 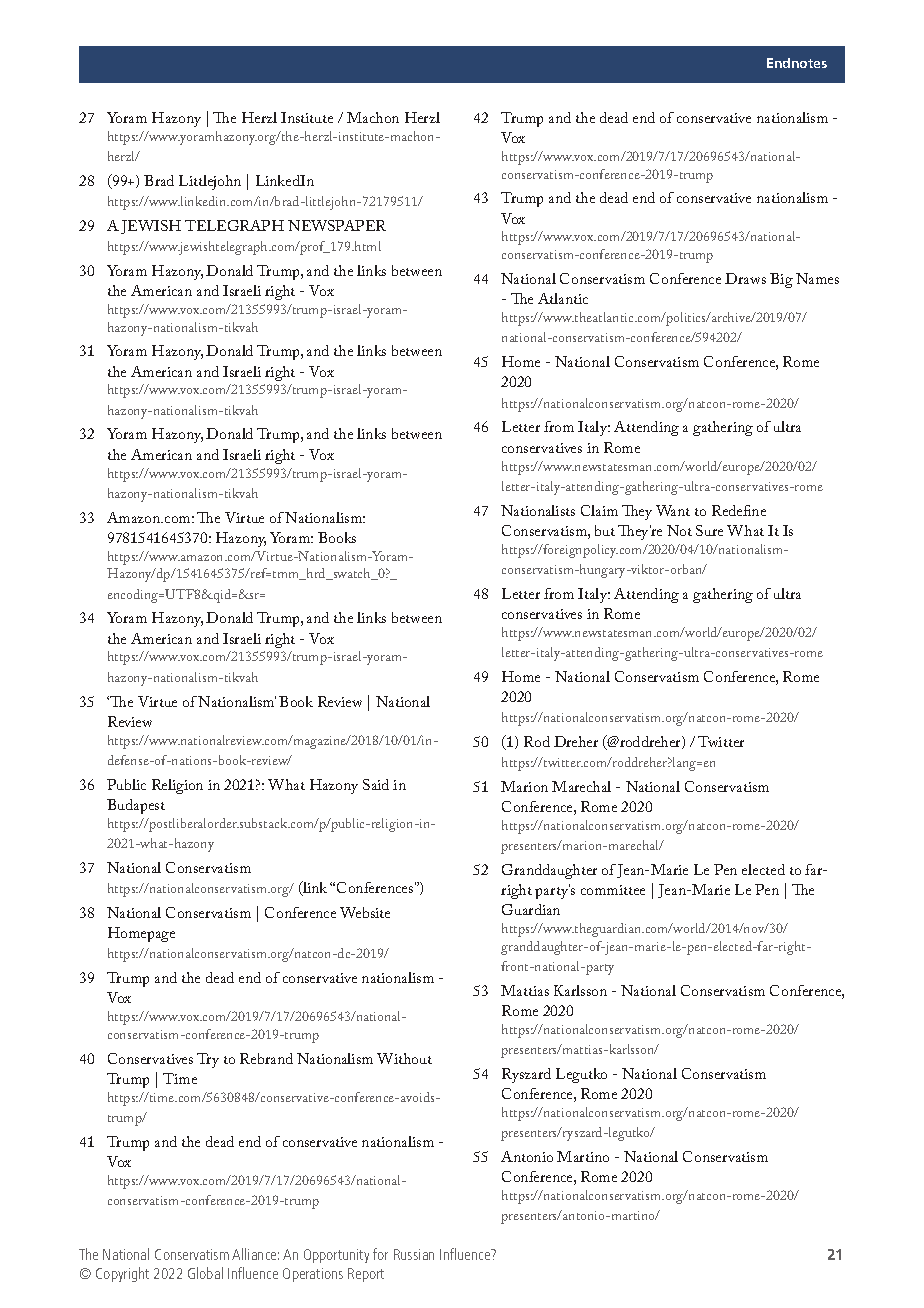 What do you see at coordinates (205, 1273) in the document?
I see `Global` at bounding box center [205, 1273].
